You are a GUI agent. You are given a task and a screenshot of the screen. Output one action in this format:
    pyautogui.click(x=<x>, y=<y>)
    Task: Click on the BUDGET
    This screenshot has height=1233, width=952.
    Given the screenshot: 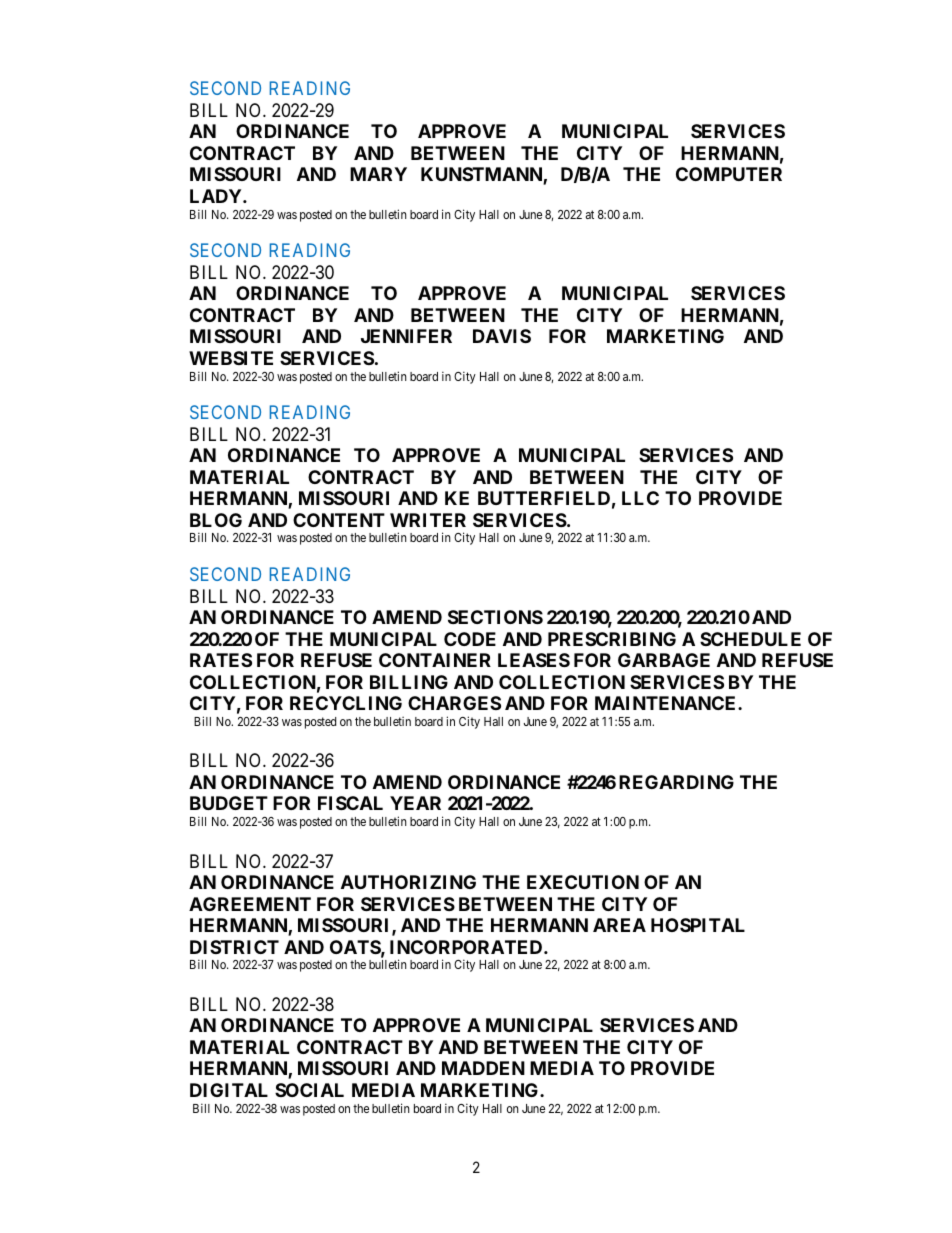 What is the action you would take?
    pyautogui.click(x=229, y=803)
